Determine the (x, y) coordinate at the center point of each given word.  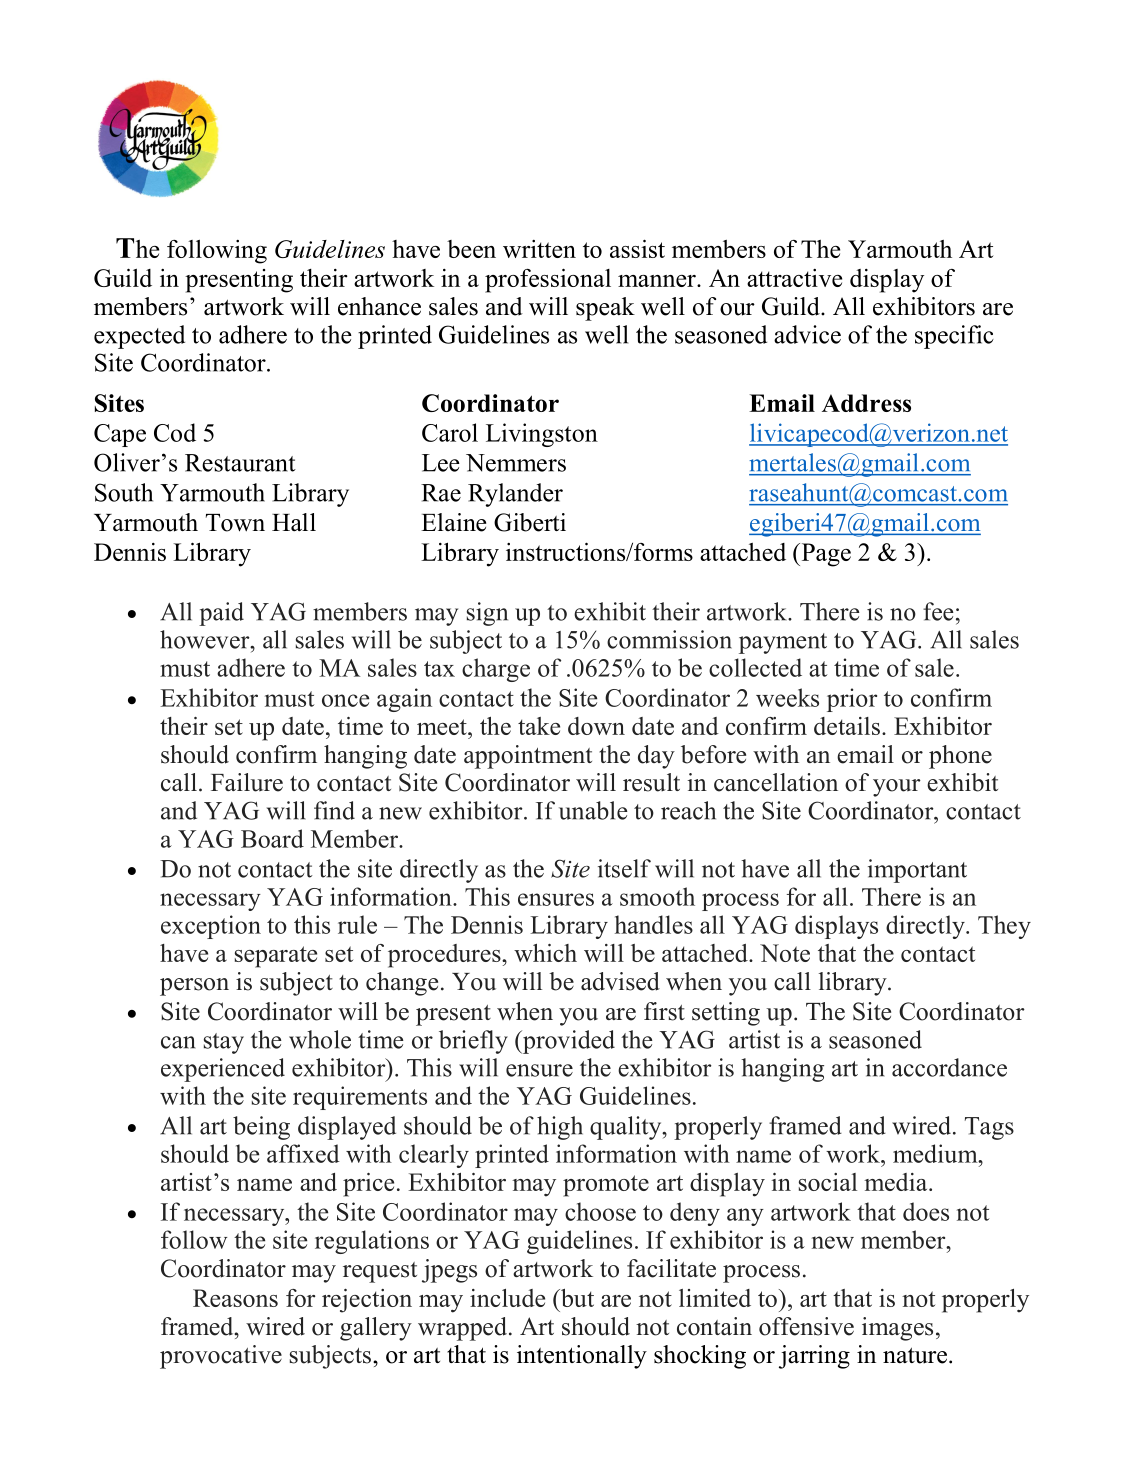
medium (936, 1153)
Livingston (542, 435)
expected (139, 337)
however (206, 639)
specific (954, 337)
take (539, 726)
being (261, 1128)
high (560, 1128)
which (545, 953)
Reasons (235, 1298)
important (917, 871)
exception (211, 927)
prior (852, 700)
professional (548, 280)
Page (825, 555)
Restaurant (240, 463)
